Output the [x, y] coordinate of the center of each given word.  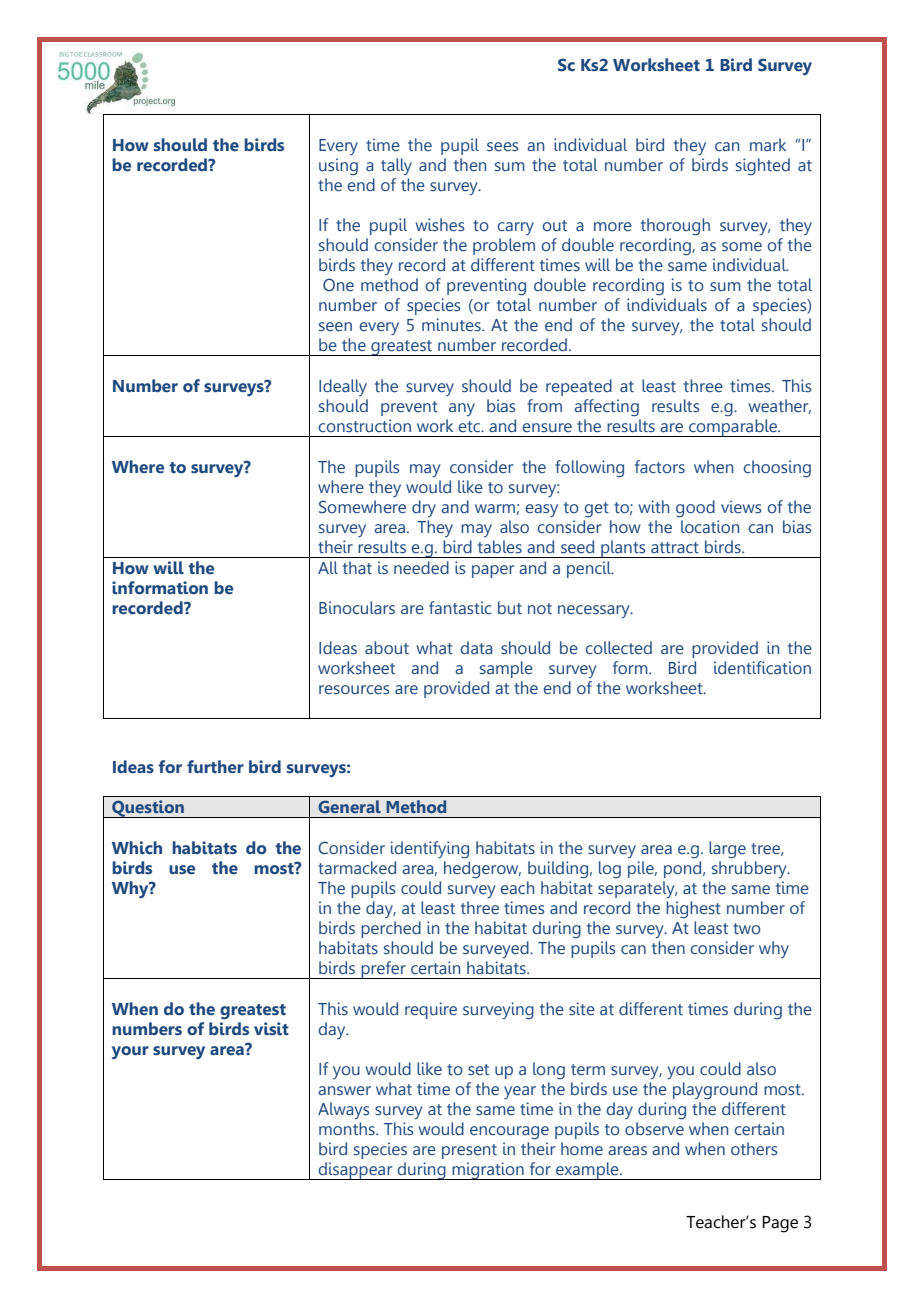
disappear [356, 1171]
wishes [440, 225]
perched [391, 929]
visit [271, 1028]
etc [470, 426]
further [215, 767]
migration [488, 1171]
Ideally [343, 387]
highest [693, 910]
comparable [733, 428]
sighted [763, 167]
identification [762, 667]
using [338, 167]
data [477, 647]
